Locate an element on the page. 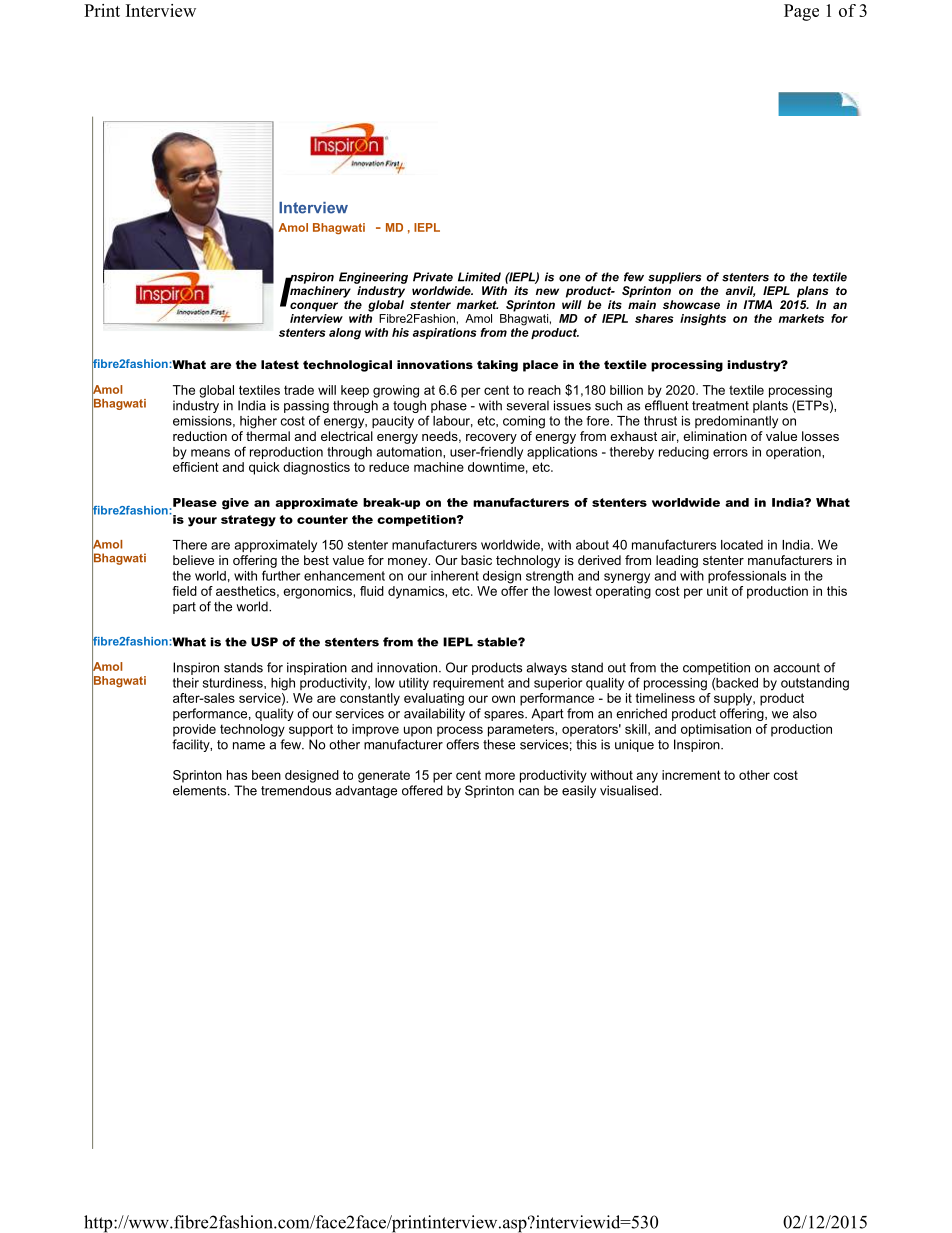 Image resolution: width=952 pixels, height=1233 pixels. basic is located at coordinates (476, 560).
